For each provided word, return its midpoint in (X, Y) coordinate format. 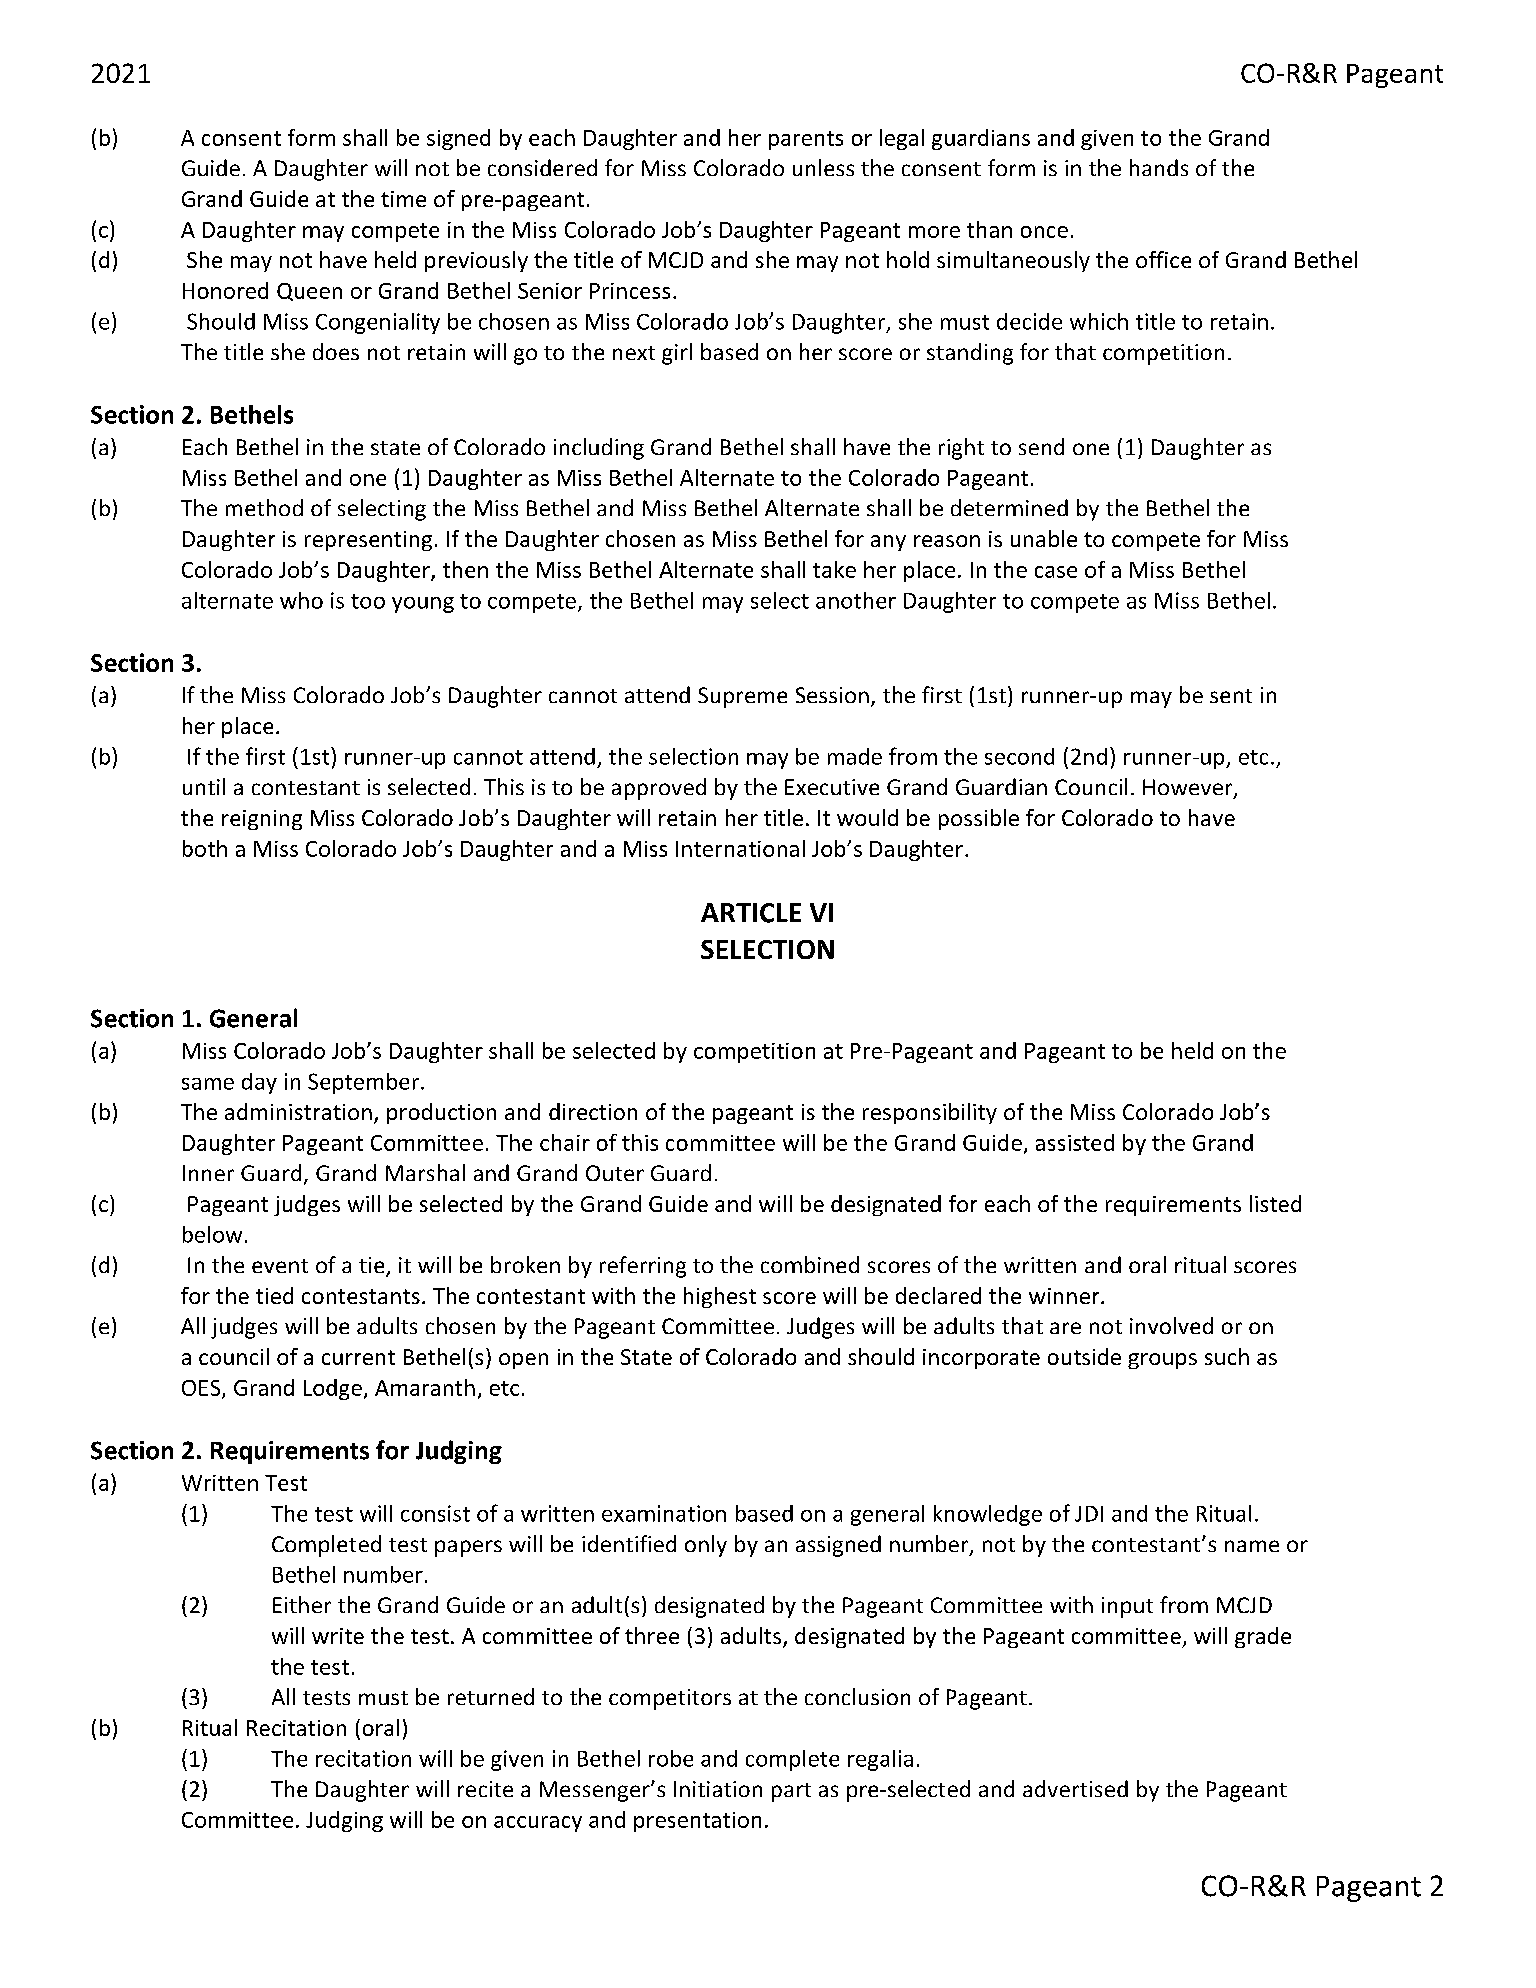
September (363, 1083)
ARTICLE (751, 913)
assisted (1075, 1142)
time (403, 199)
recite (485, 1789)
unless (823, 167)
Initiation (718, 1789)
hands (1159, 167)
